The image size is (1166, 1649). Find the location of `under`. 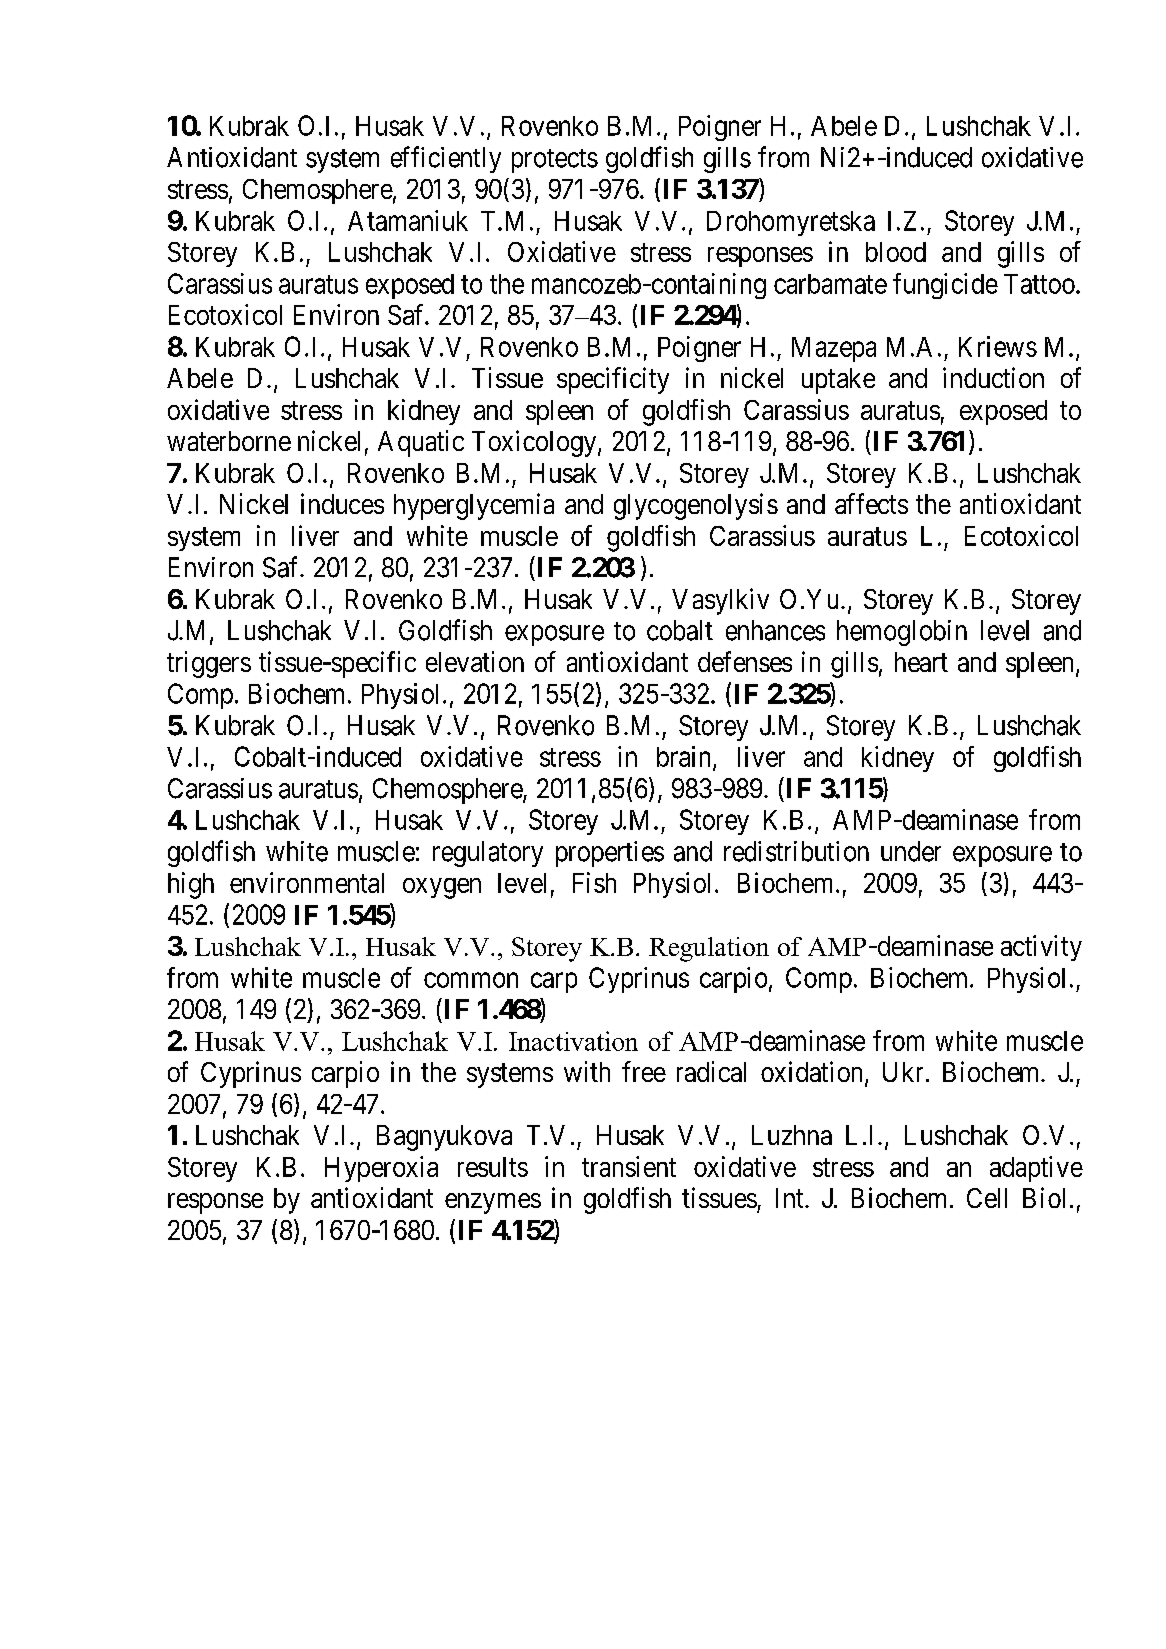

under is located at coordinates (911, 851).
